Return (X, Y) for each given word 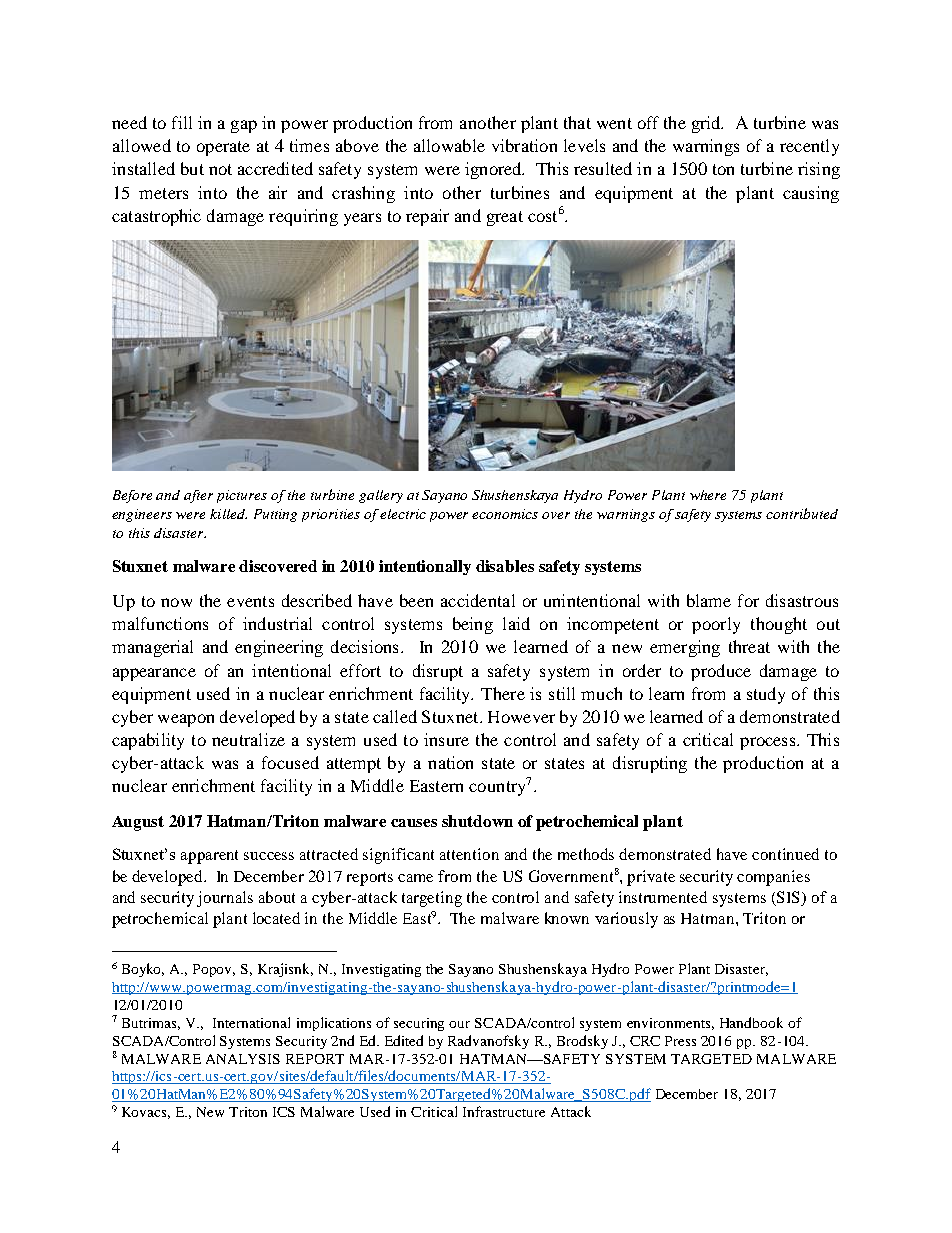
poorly (716, 625)
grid (707, 124)
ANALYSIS (243, 1059)
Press (680, 1041)
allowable (449, 145)
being (473, 625)
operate (223, 148)
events (250, 601)
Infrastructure (504, 1111)
